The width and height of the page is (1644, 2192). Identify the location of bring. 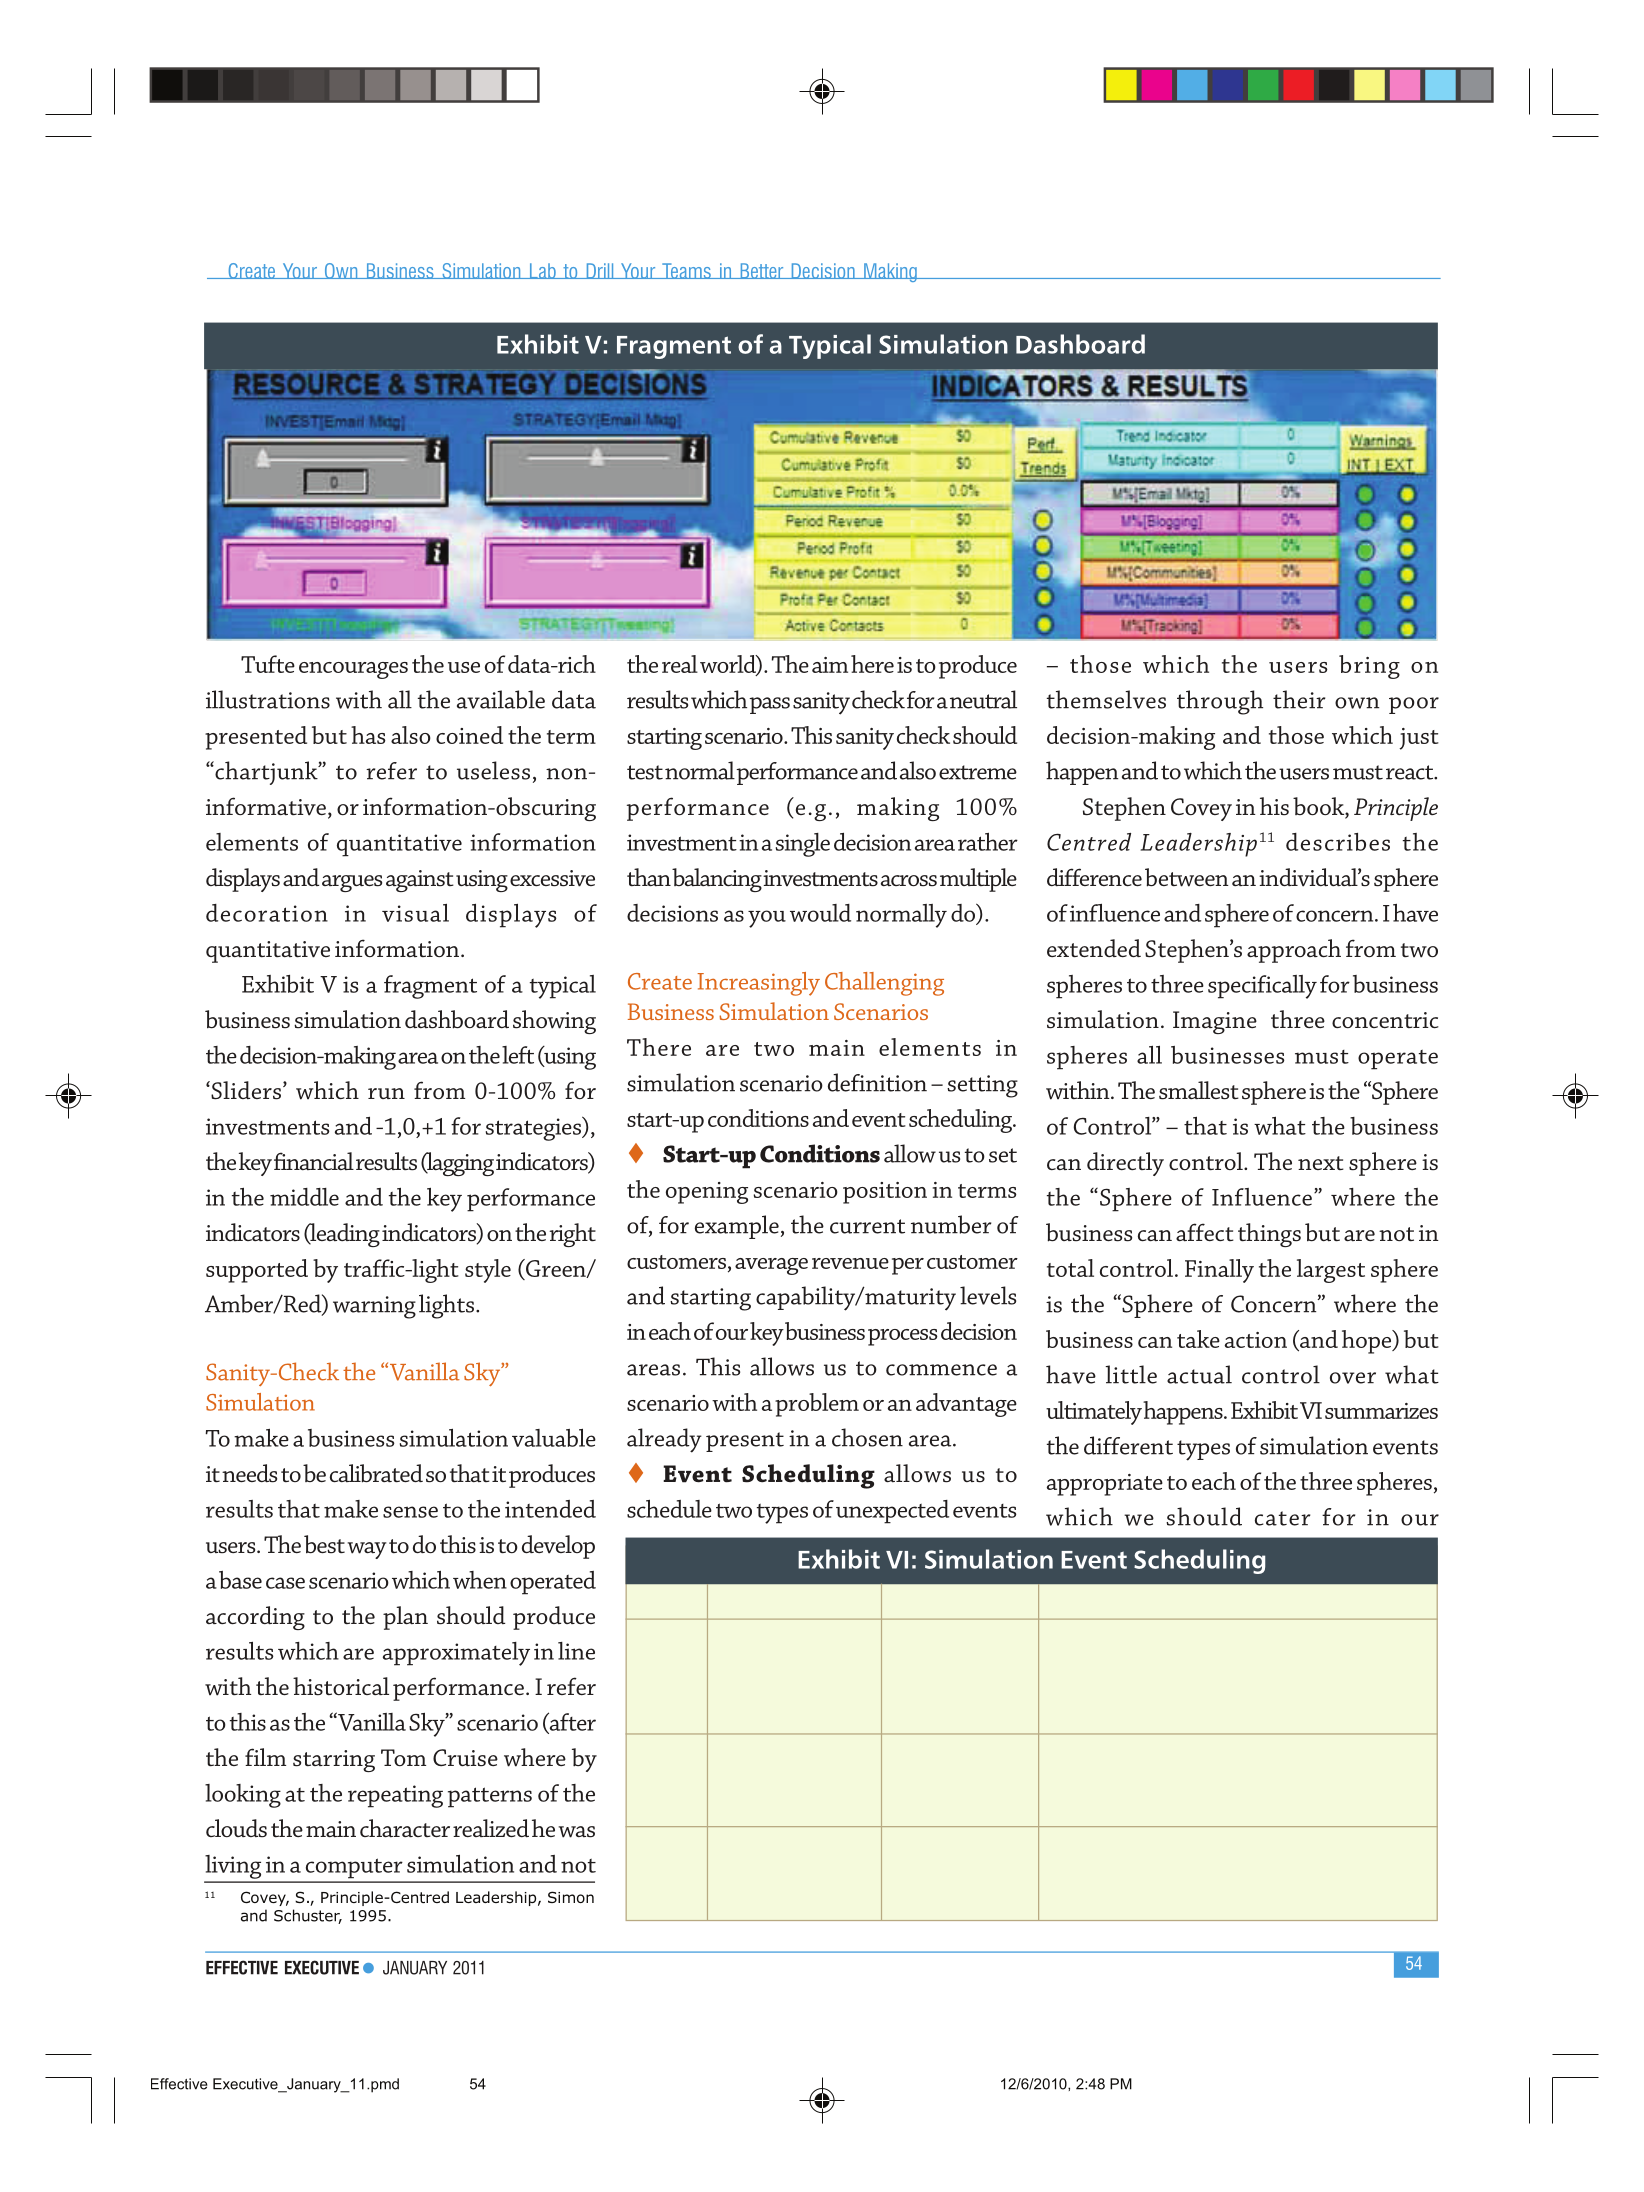
(1369, 667).
